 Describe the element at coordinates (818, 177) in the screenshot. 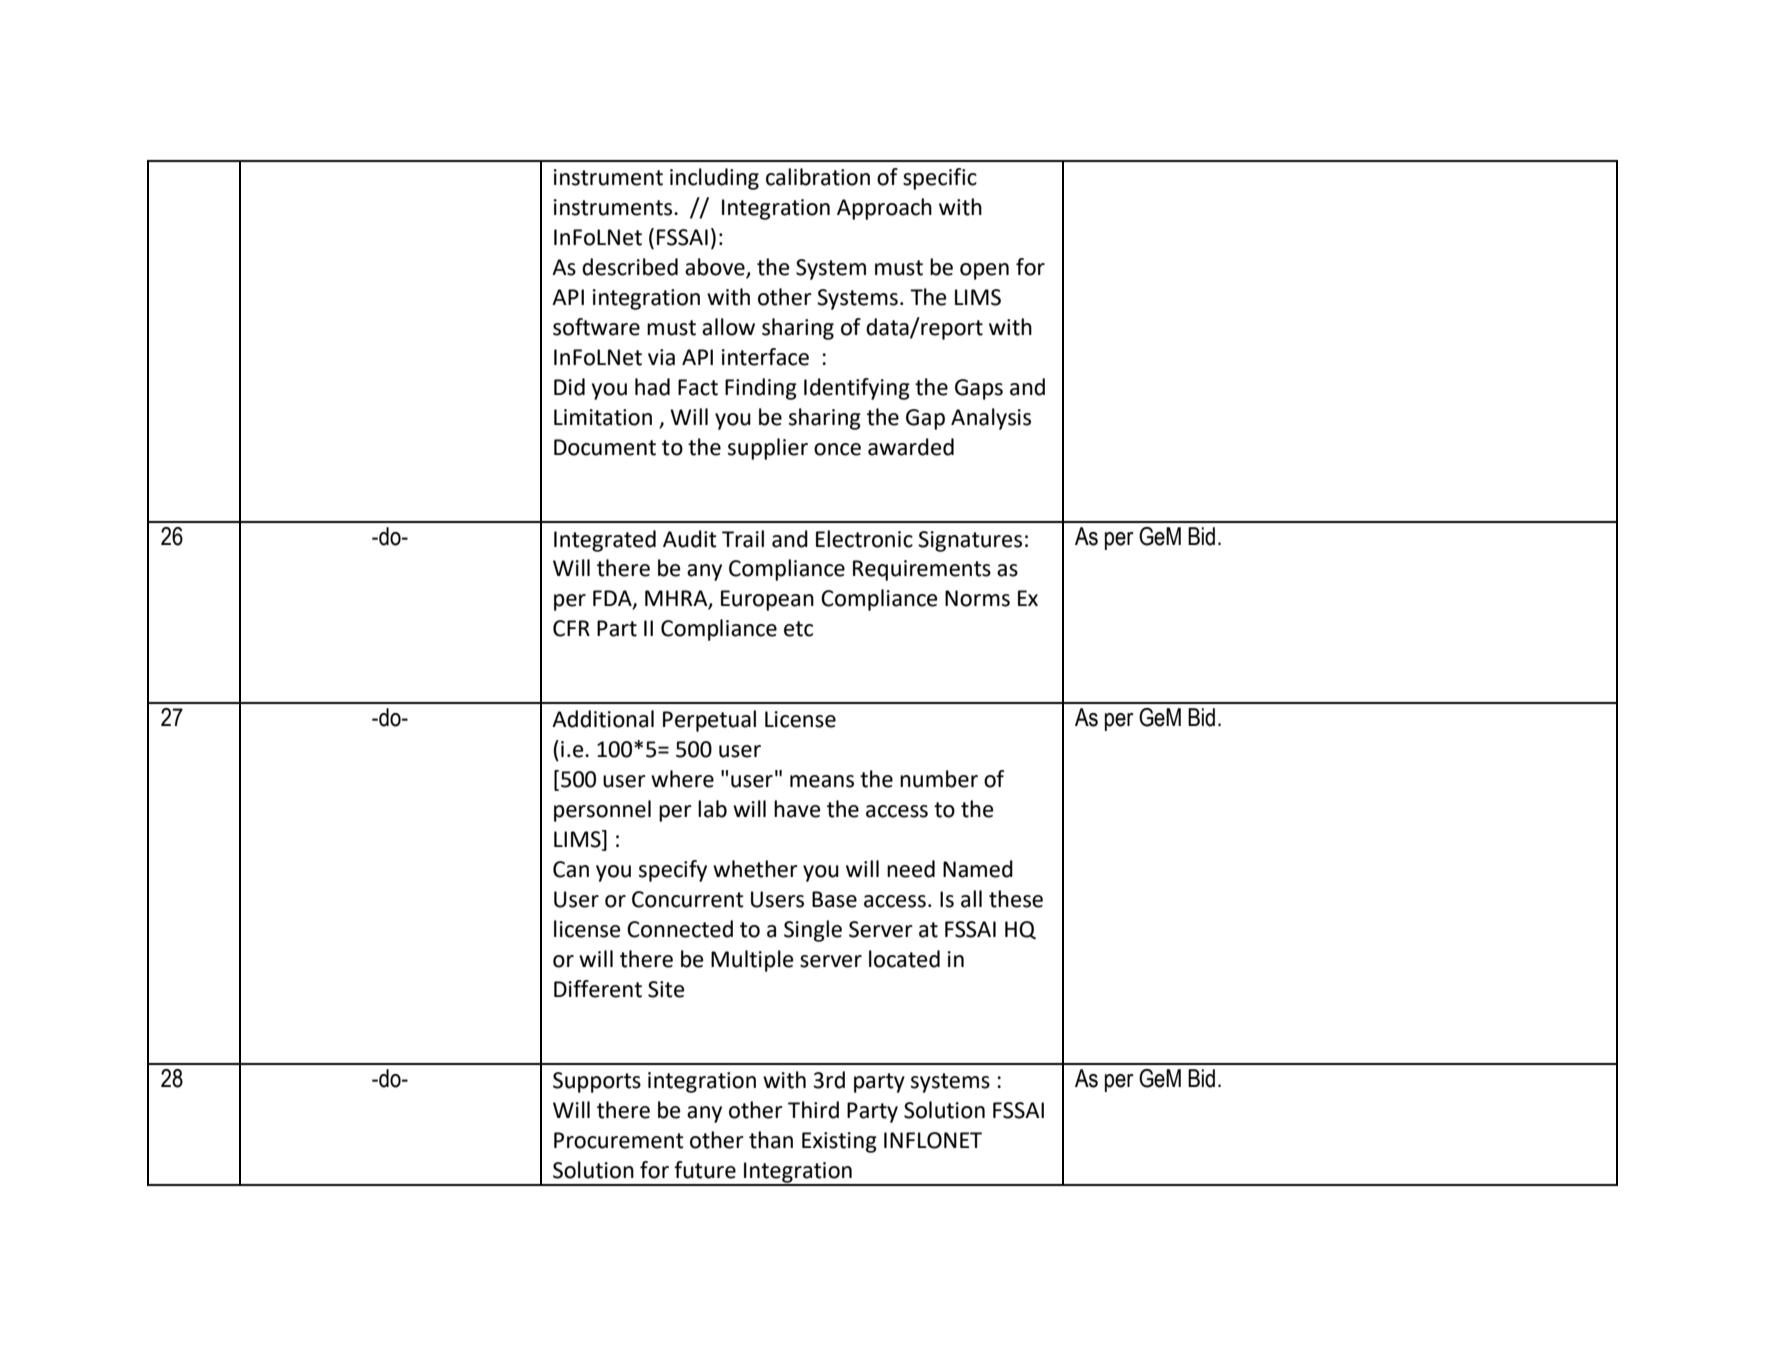

I see `calibration` at that location.
